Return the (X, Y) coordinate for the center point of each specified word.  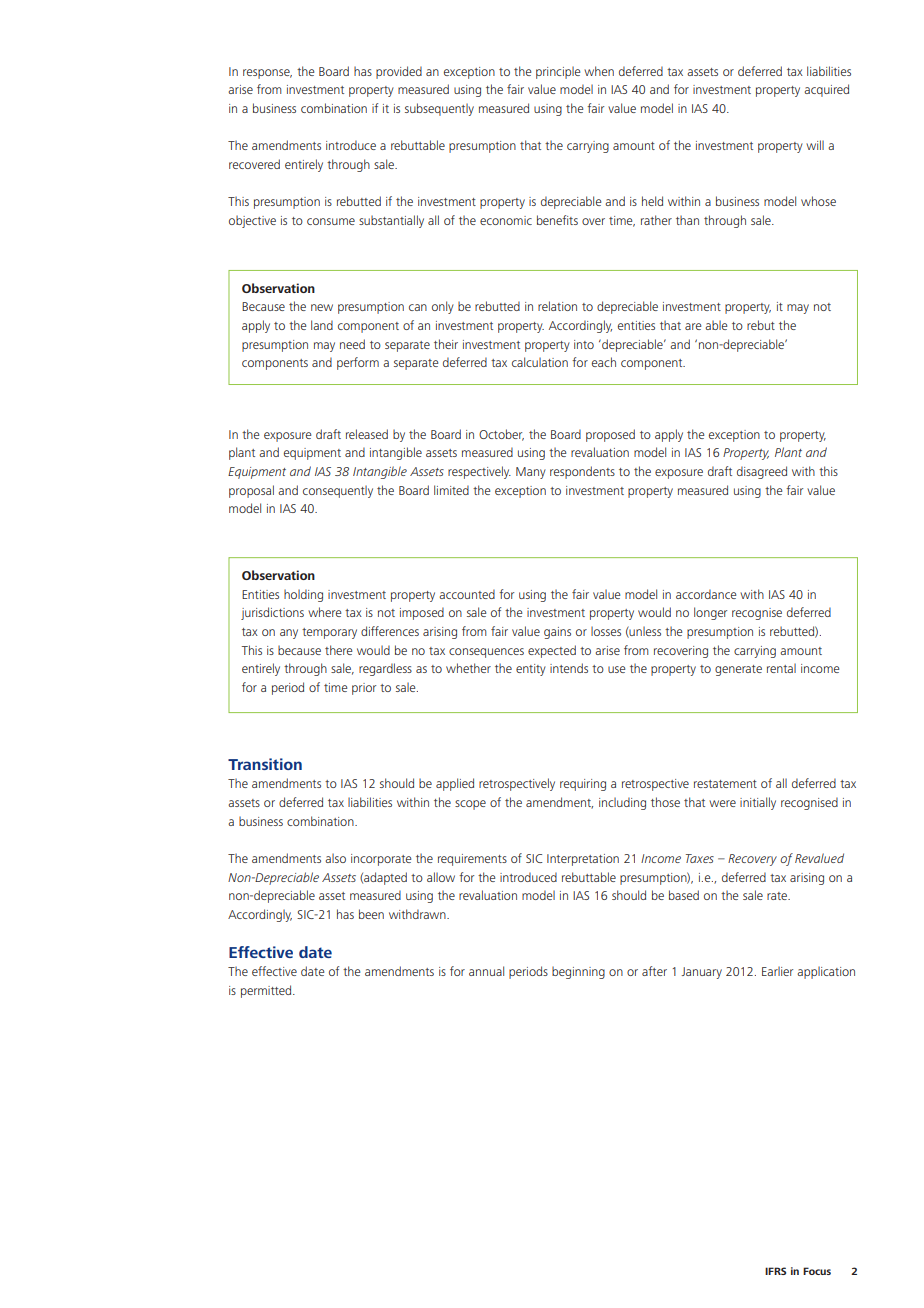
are (693, 326)
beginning (578, 972)
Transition (265, 764)
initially (758, 803)
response (267, 74)
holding (303, 595)
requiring (583, 785)
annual (486, 971)
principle (558, 72)
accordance (706, 594)
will (815, 145)
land (322, 325)
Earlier (777, 971)
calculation (540, 362)
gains (557, 633)
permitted (267, 991)
